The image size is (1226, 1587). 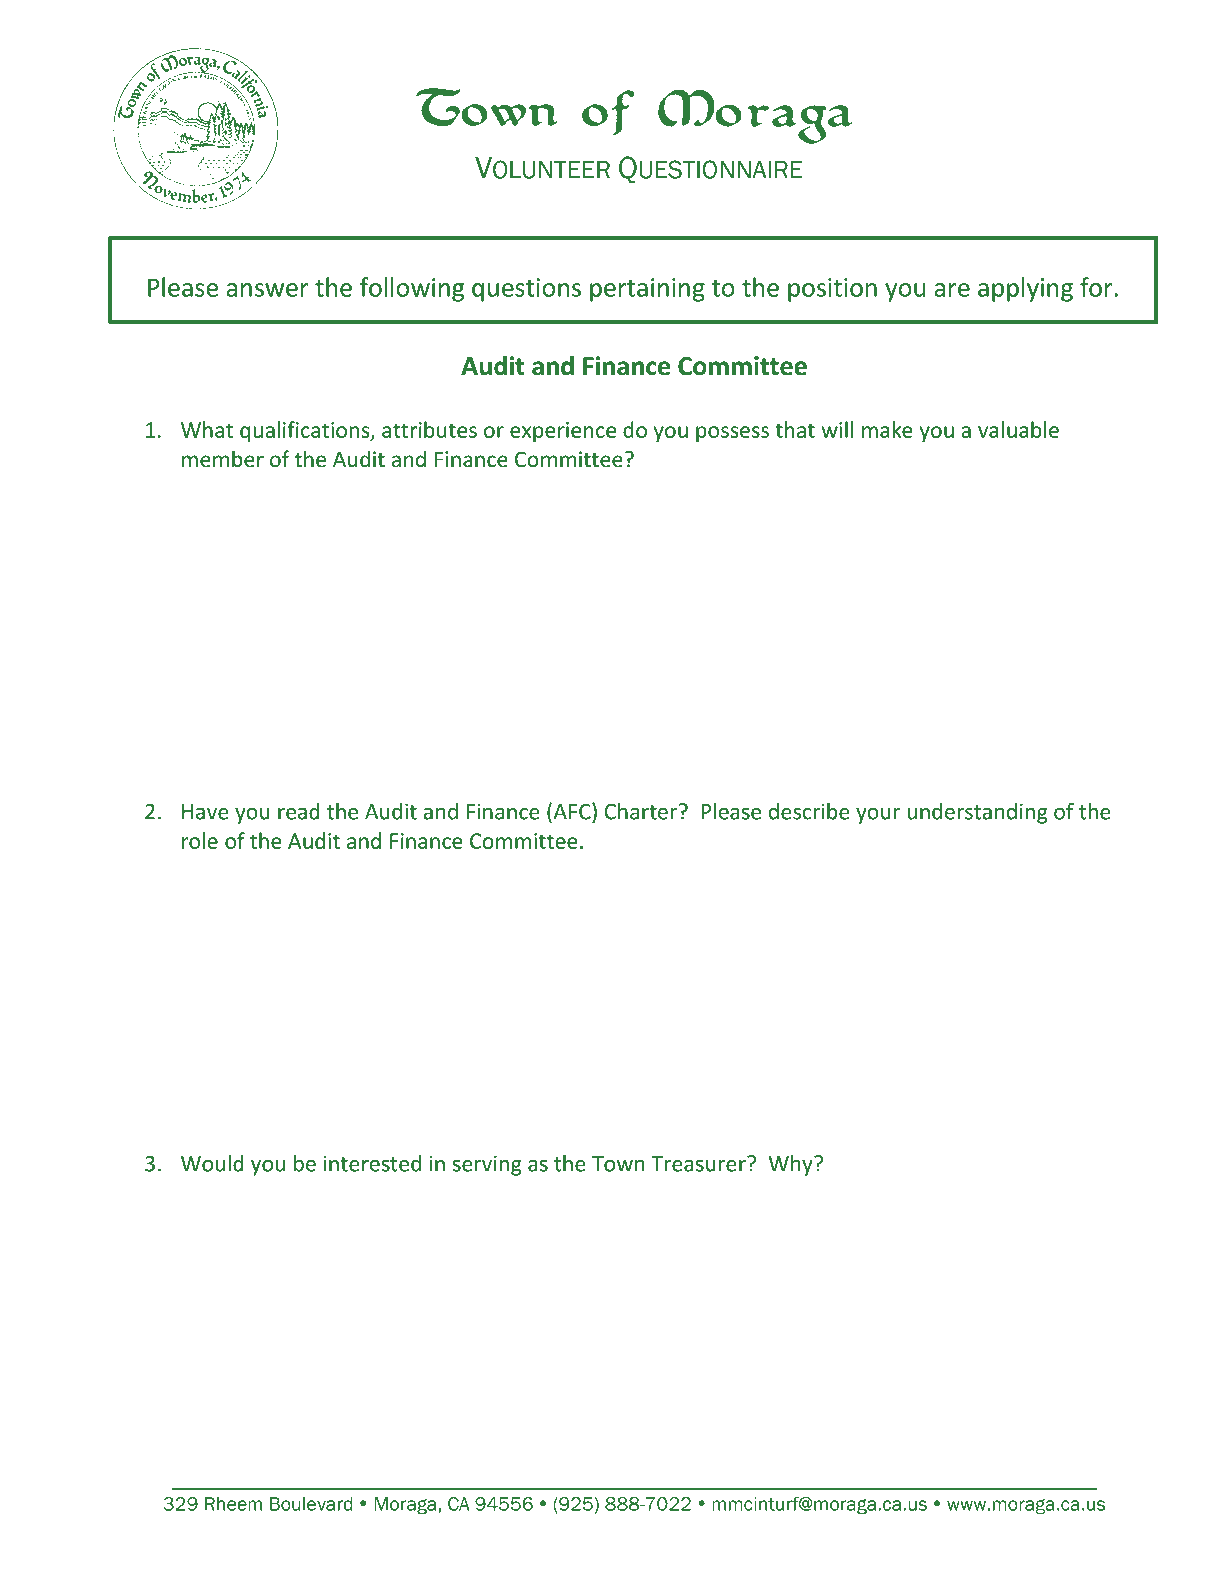 What do you see at coordinates (642, 811) in the screenshot?
I see `Charter` at bounding box center [642, 811].
